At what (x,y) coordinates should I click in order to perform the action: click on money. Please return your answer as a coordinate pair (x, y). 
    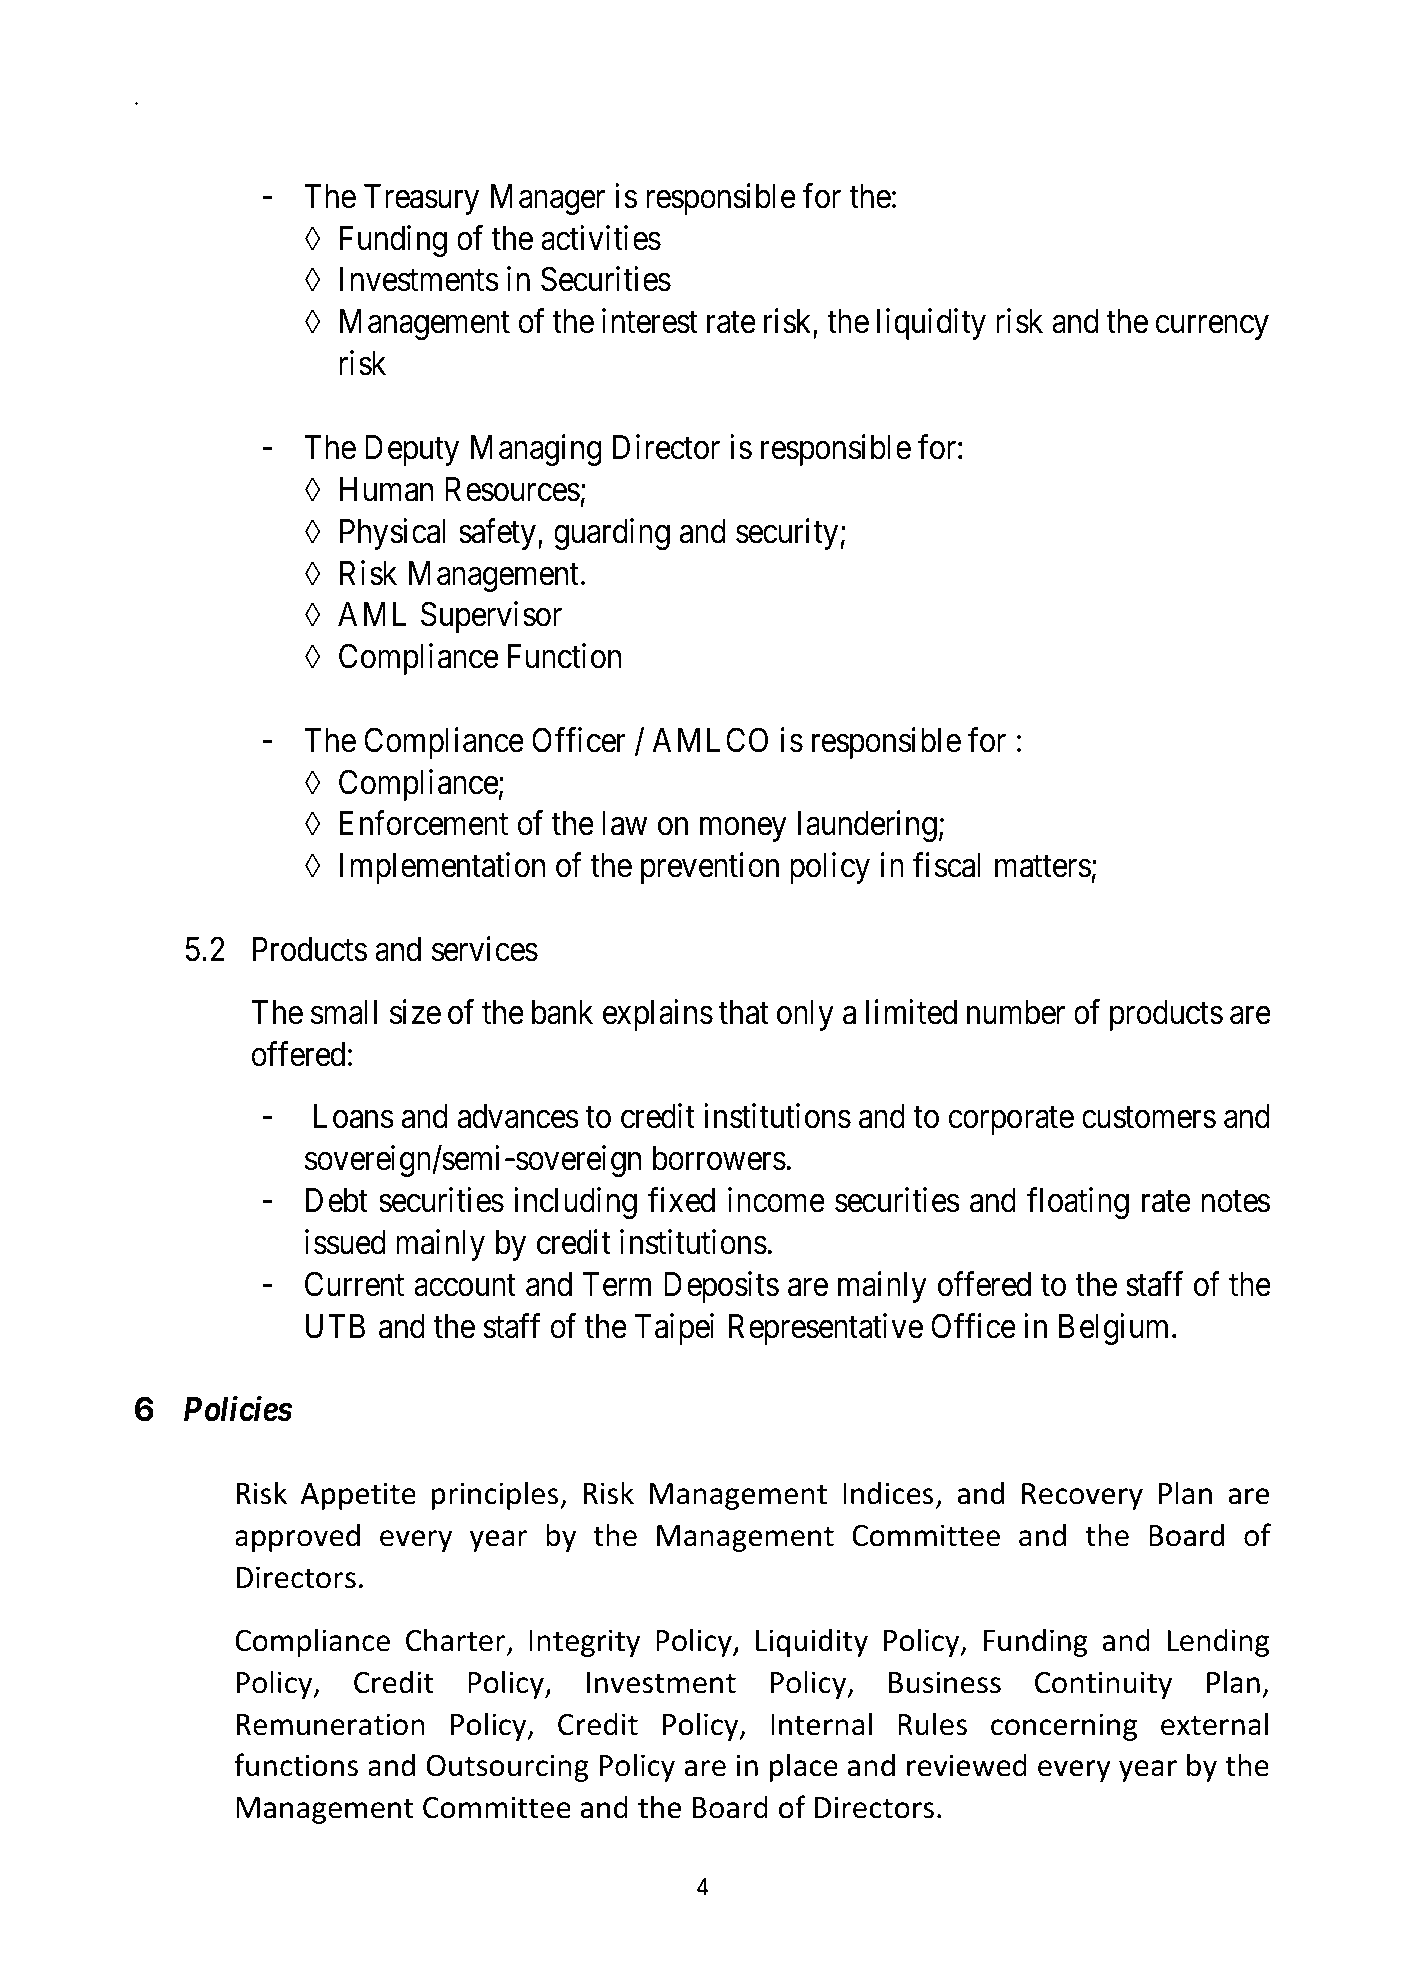
    Looking at the image, I should click on (743, 830).
